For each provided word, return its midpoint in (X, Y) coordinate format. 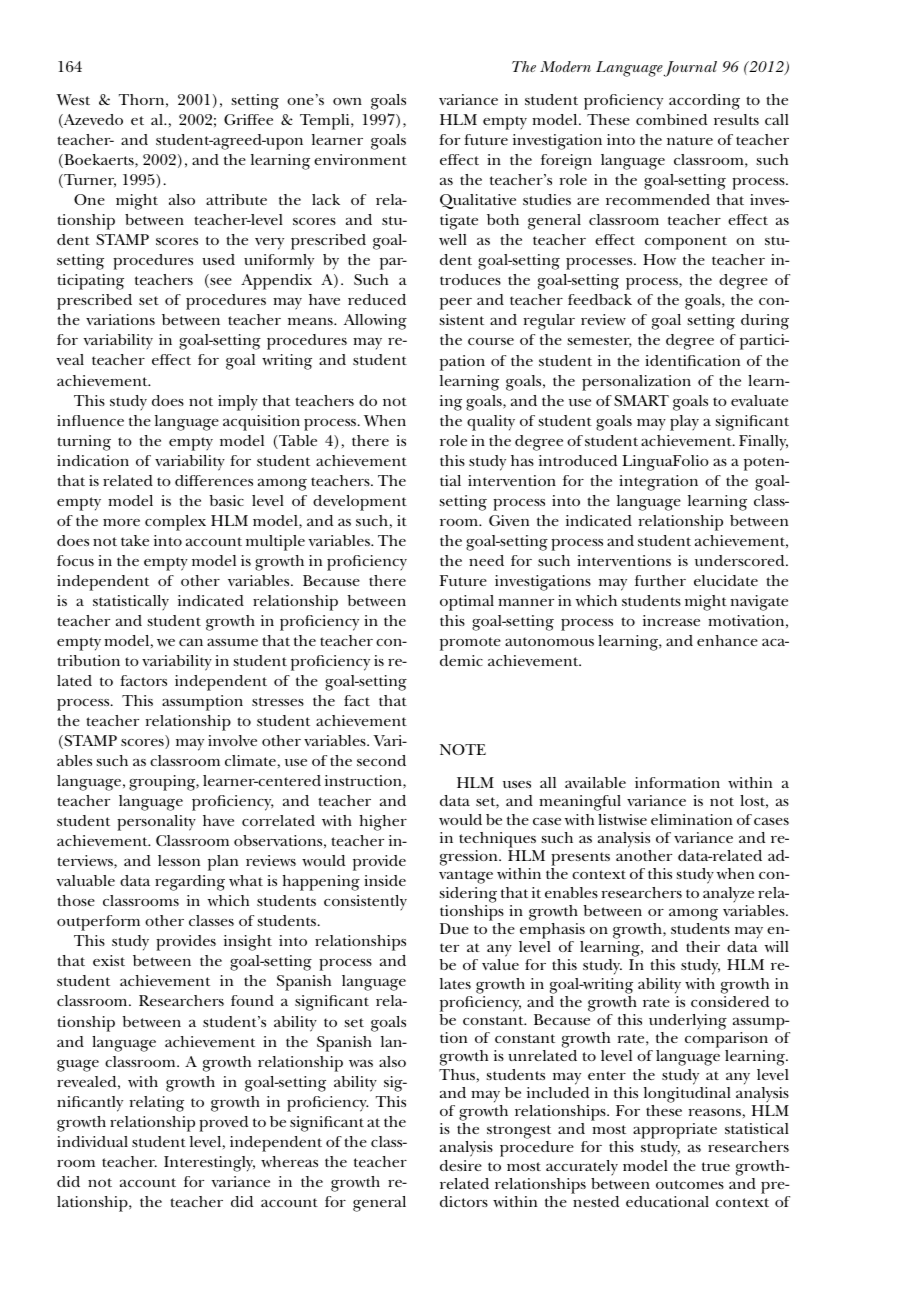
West (73, 100)
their (703, 946)
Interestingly (209, 1164)
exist (109, 960)
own (347, 101)
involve (232, 740)
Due (454, 928)
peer (456, 304)
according (704, 102)
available (595, 782)
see (220, 283)
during (765, 322)
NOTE (463, 749)
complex (175, 523)
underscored (741, 560)
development (360, 503)
